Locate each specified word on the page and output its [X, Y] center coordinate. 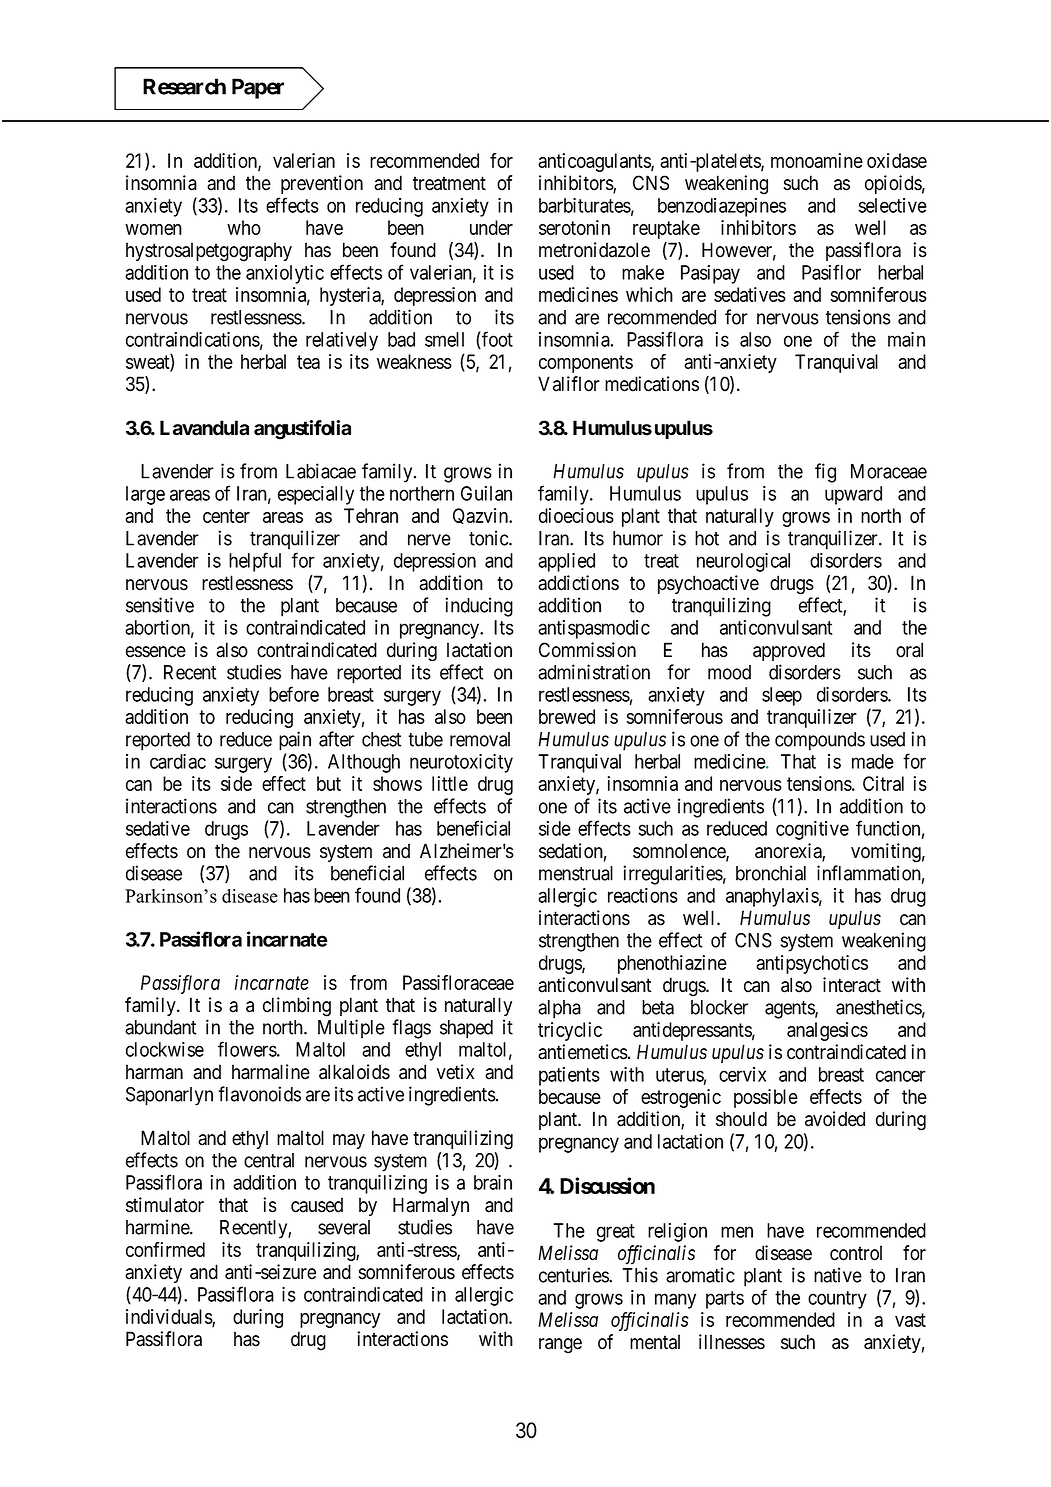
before [294, 694]
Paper [258, 88]
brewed [567, 716]
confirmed [165, 1249]
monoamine [817, 160]
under [491, 227]
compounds [820, 741]
